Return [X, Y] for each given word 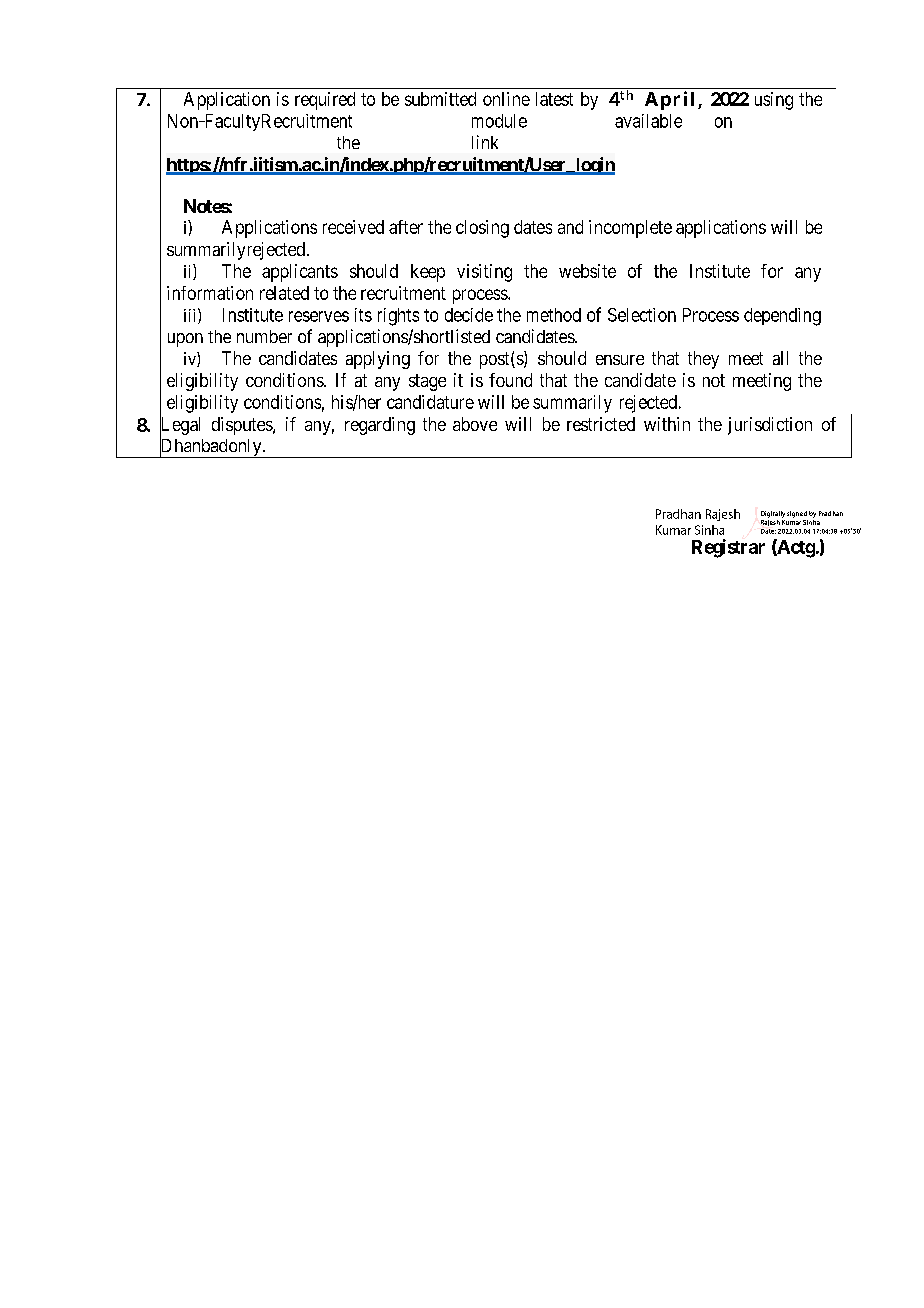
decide [469, 315]
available [648, 121]
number [264, 336]
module [499, 121]
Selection [642, 315]
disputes [243, 426]
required [325, 101]
